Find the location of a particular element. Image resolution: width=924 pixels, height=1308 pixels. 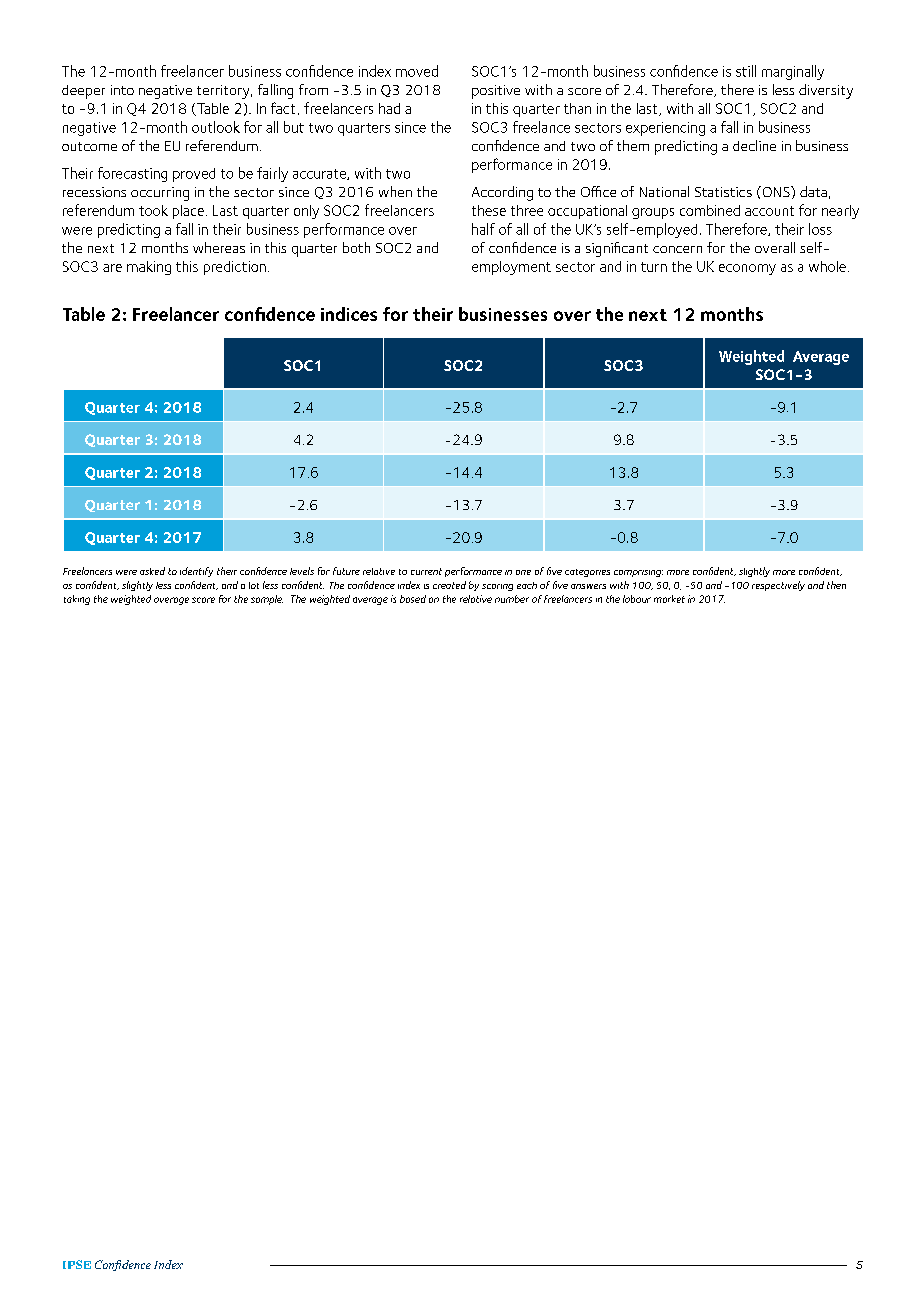

positive is located at coordinates (496, 92).
